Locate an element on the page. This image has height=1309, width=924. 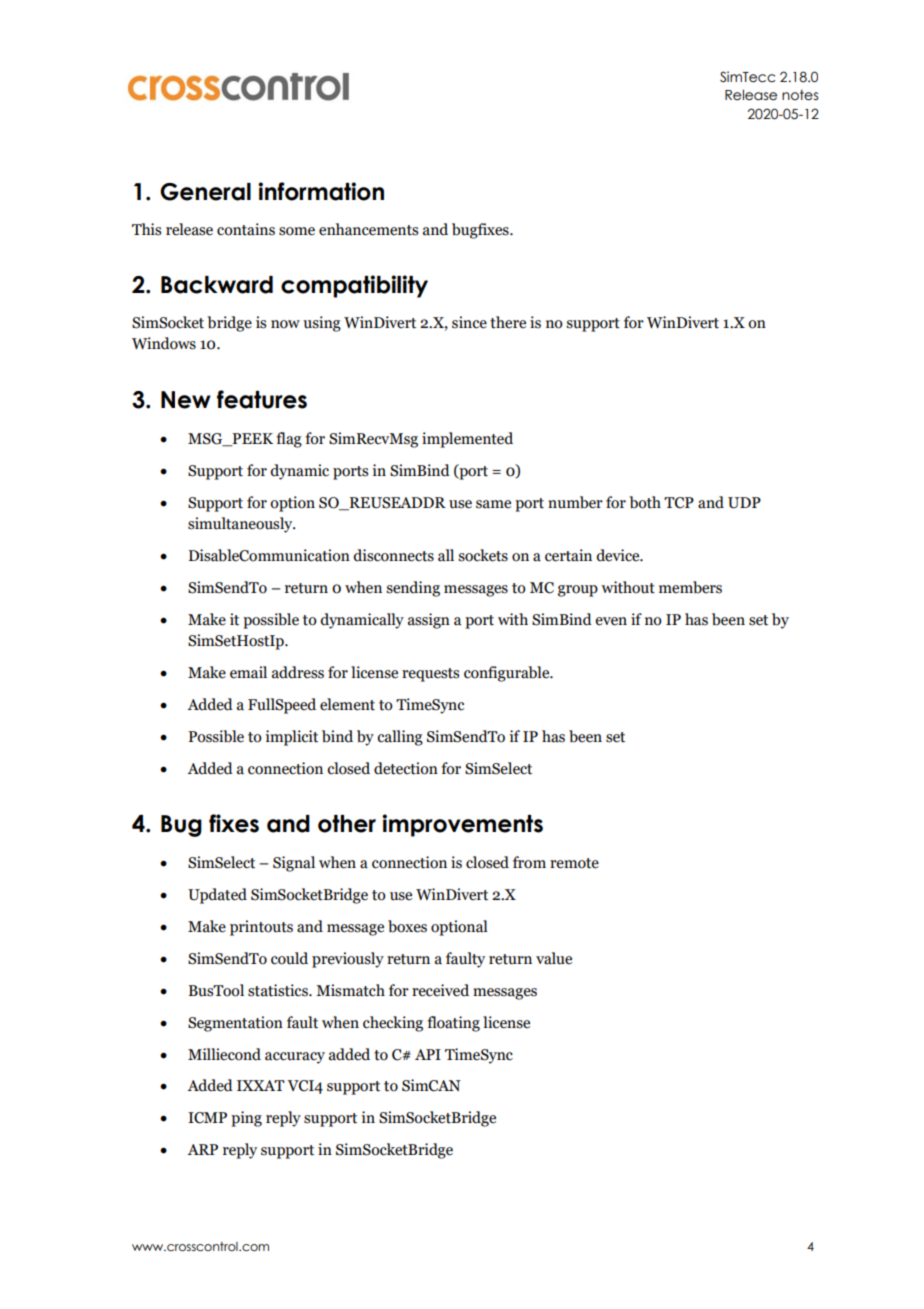
API is located at coordinates (428, 1054).
